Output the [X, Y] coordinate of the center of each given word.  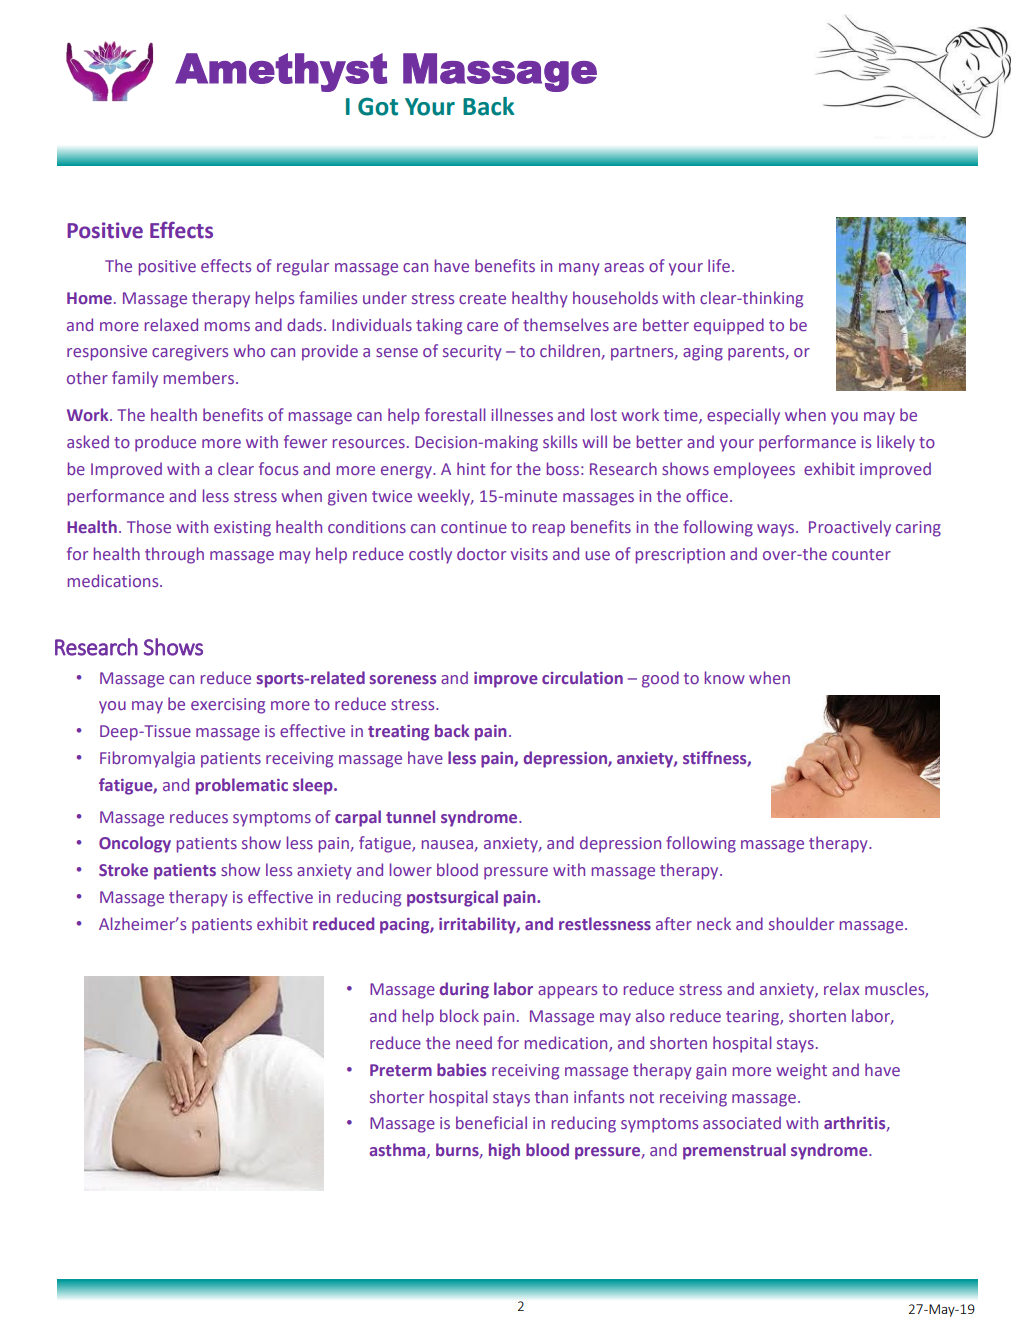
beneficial [491, 1122]
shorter [397, 1096]
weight [801, 1071]
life [719, 265]
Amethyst [281, 72]
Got [378, 106]
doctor [481, 553]
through [174, 555]
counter [861, 554]
